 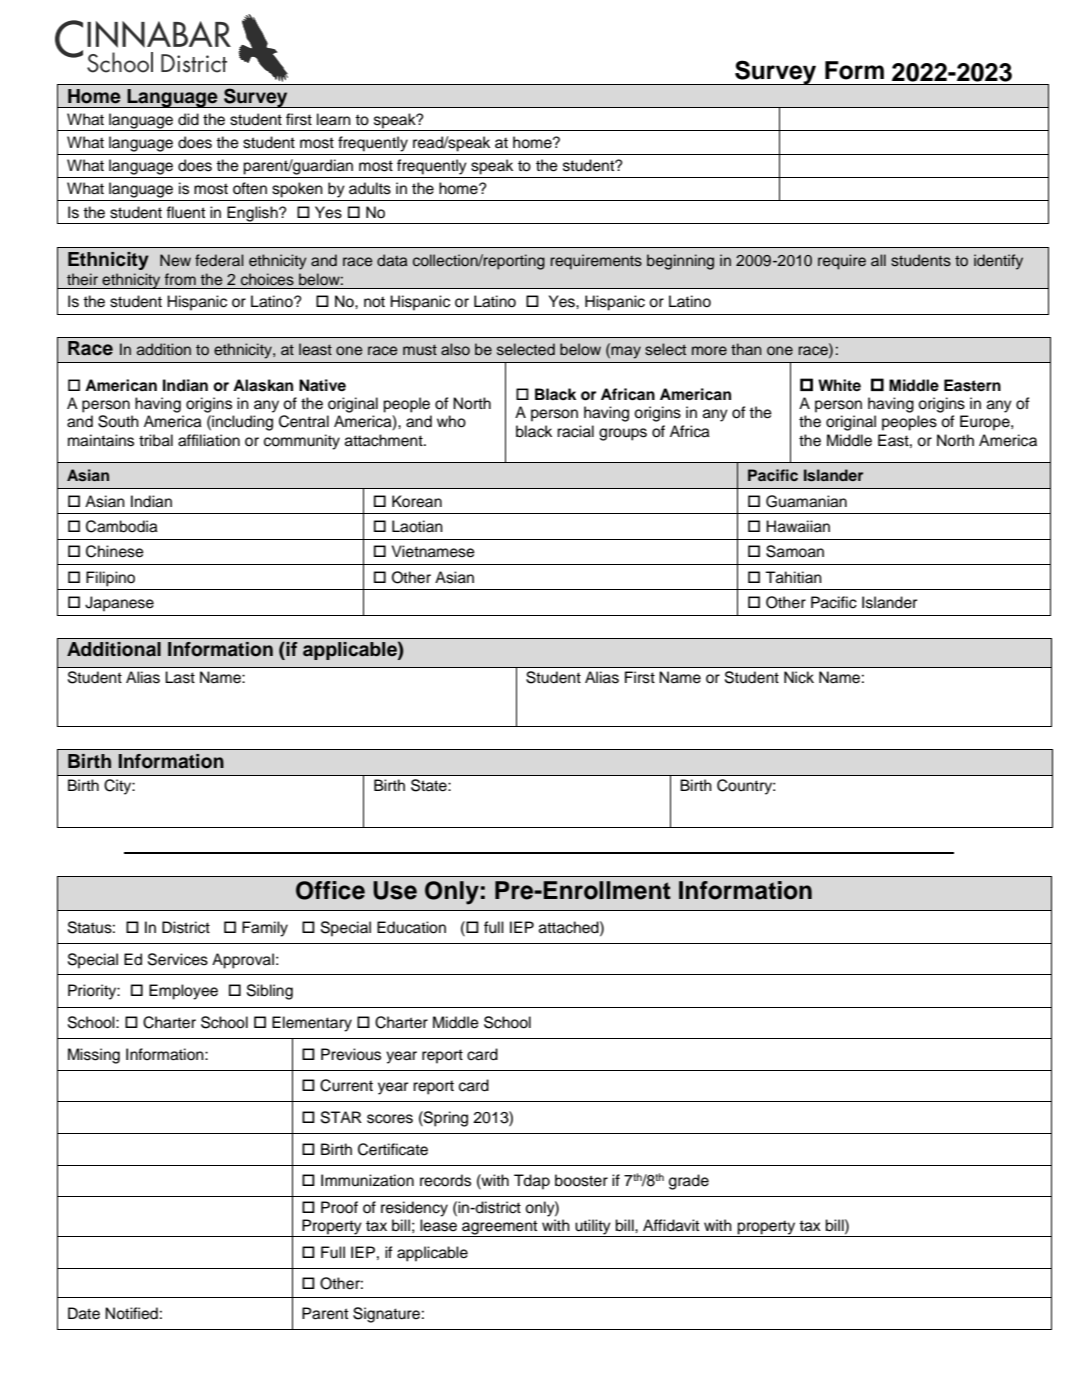 What do you see at coordinates (188, 119) in the screenshot?
I see `did` at bounding box center [188, 119].
